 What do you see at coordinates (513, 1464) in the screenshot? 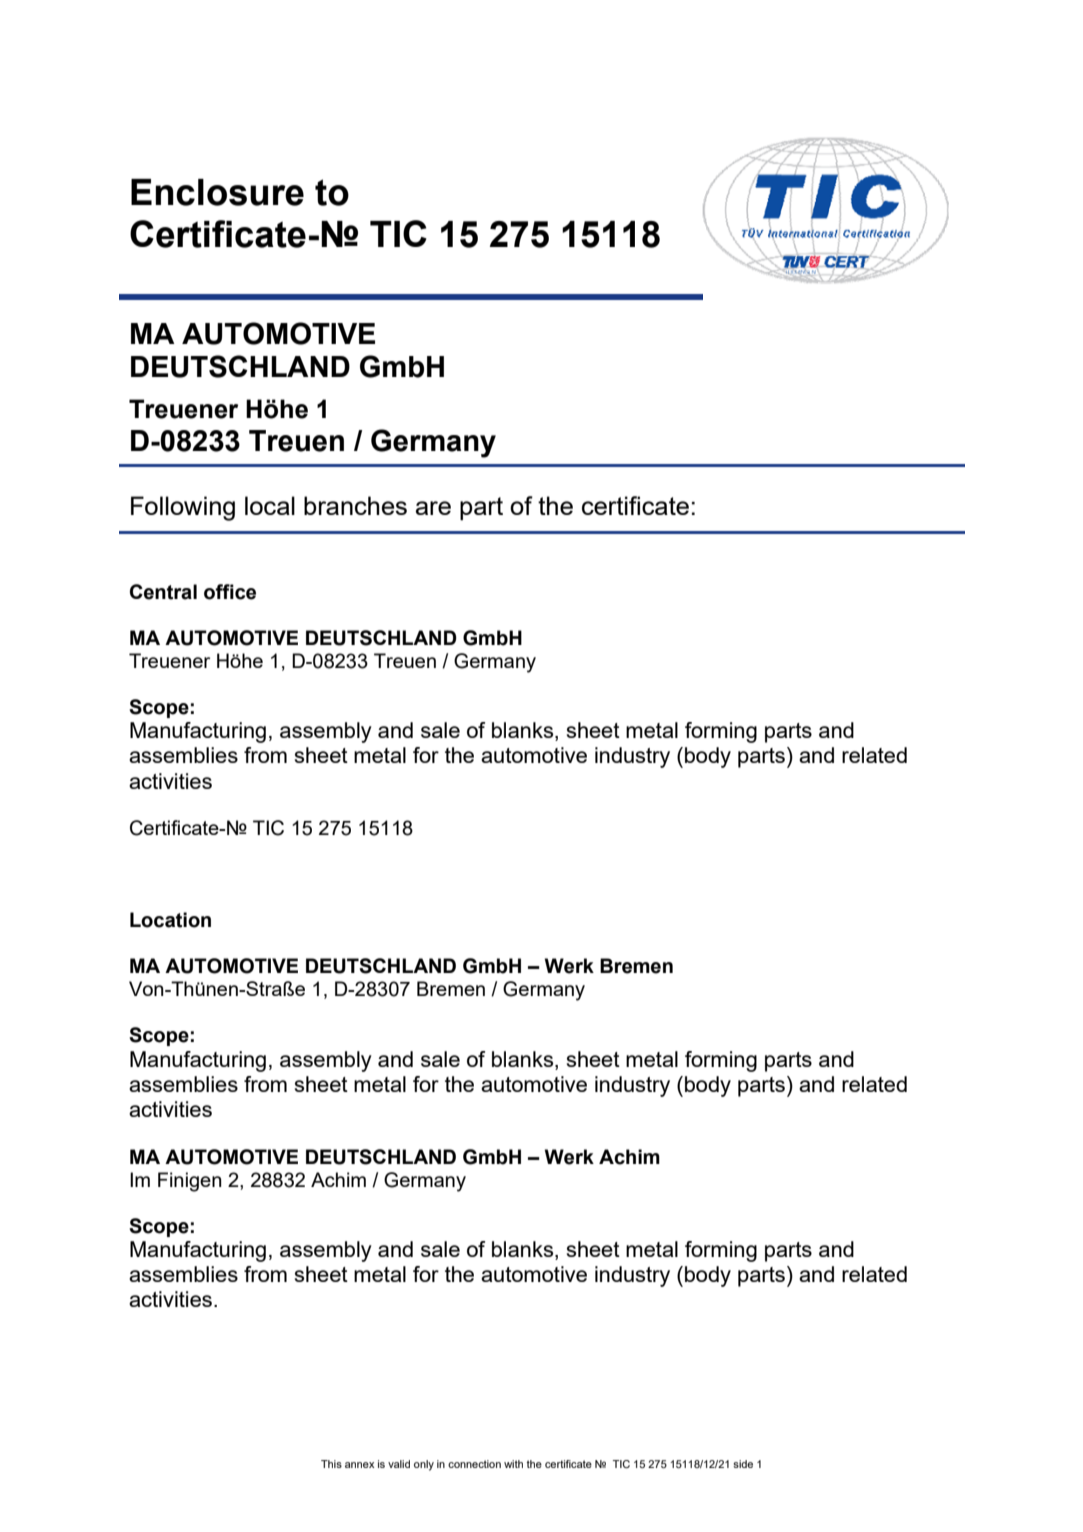
I see `with` at bounding box center [513, 1464].
